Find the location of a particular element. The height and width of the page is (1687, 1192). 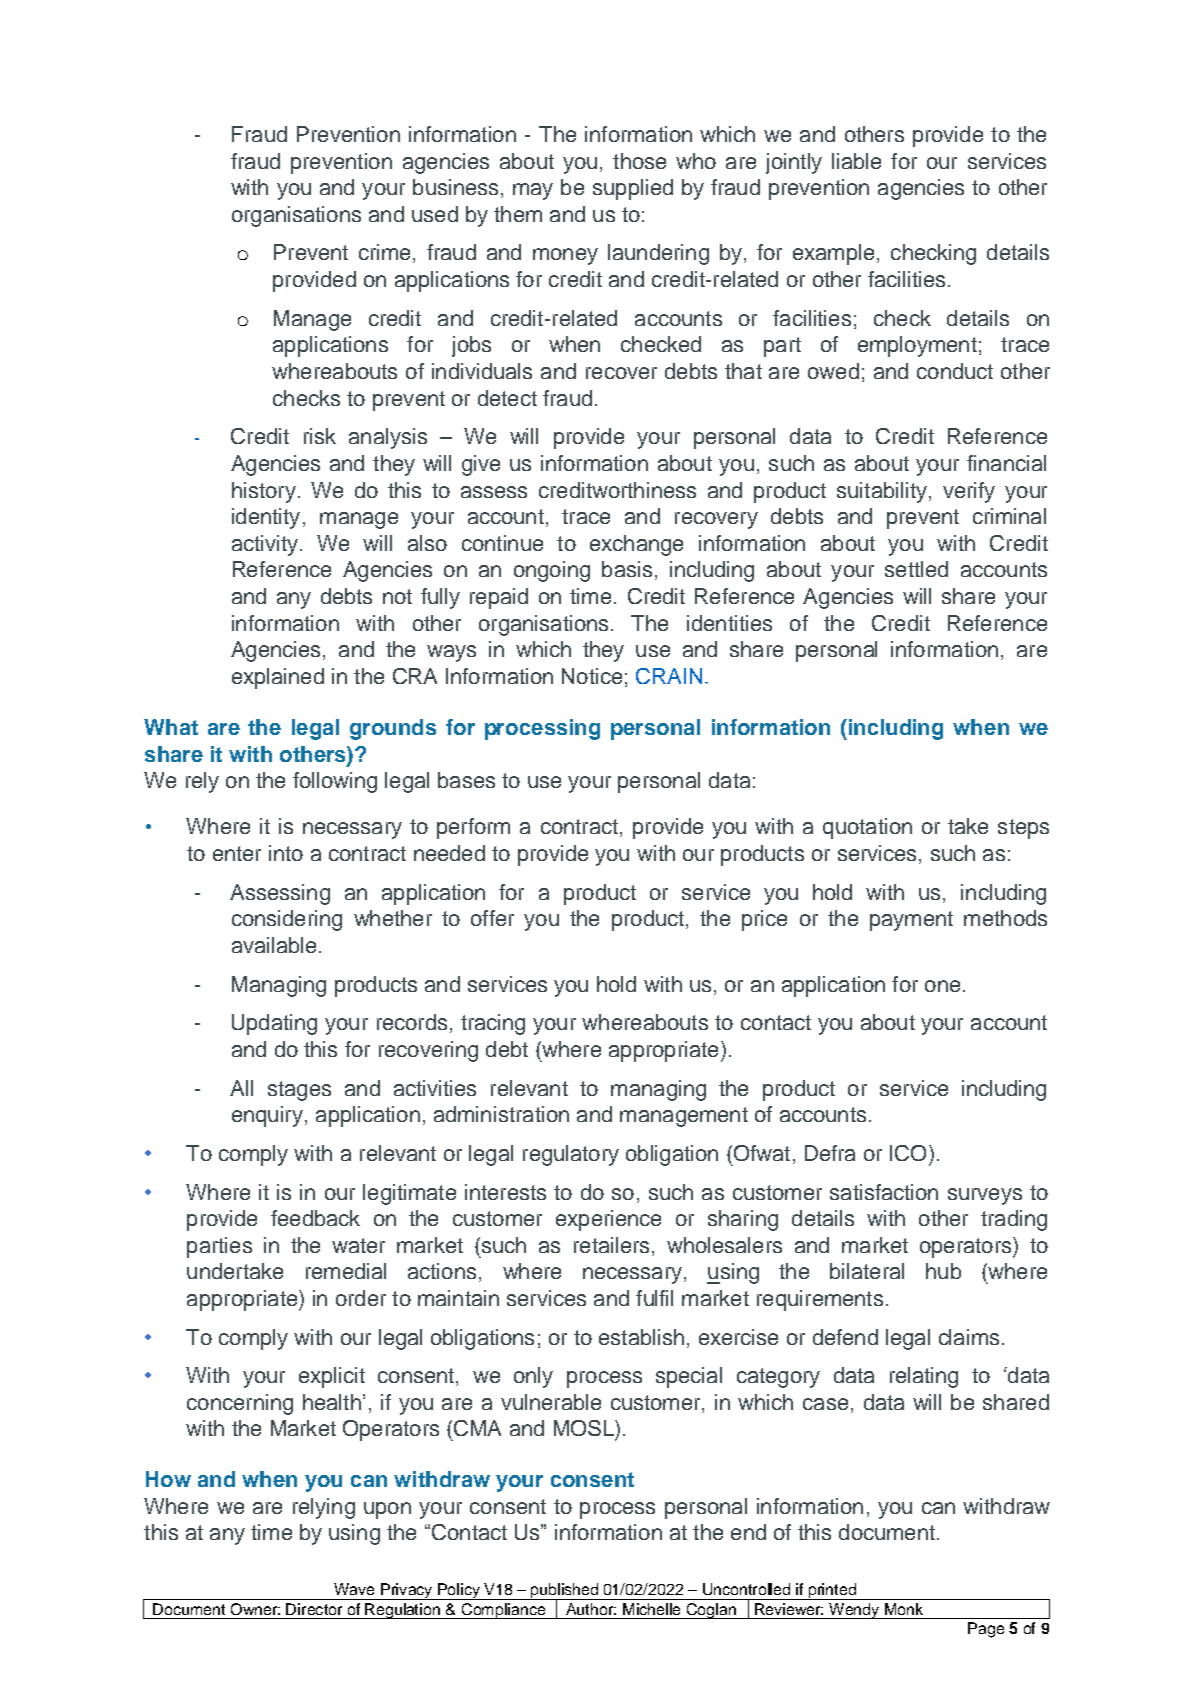

enquiry is located at coordinates (267, 1116).
